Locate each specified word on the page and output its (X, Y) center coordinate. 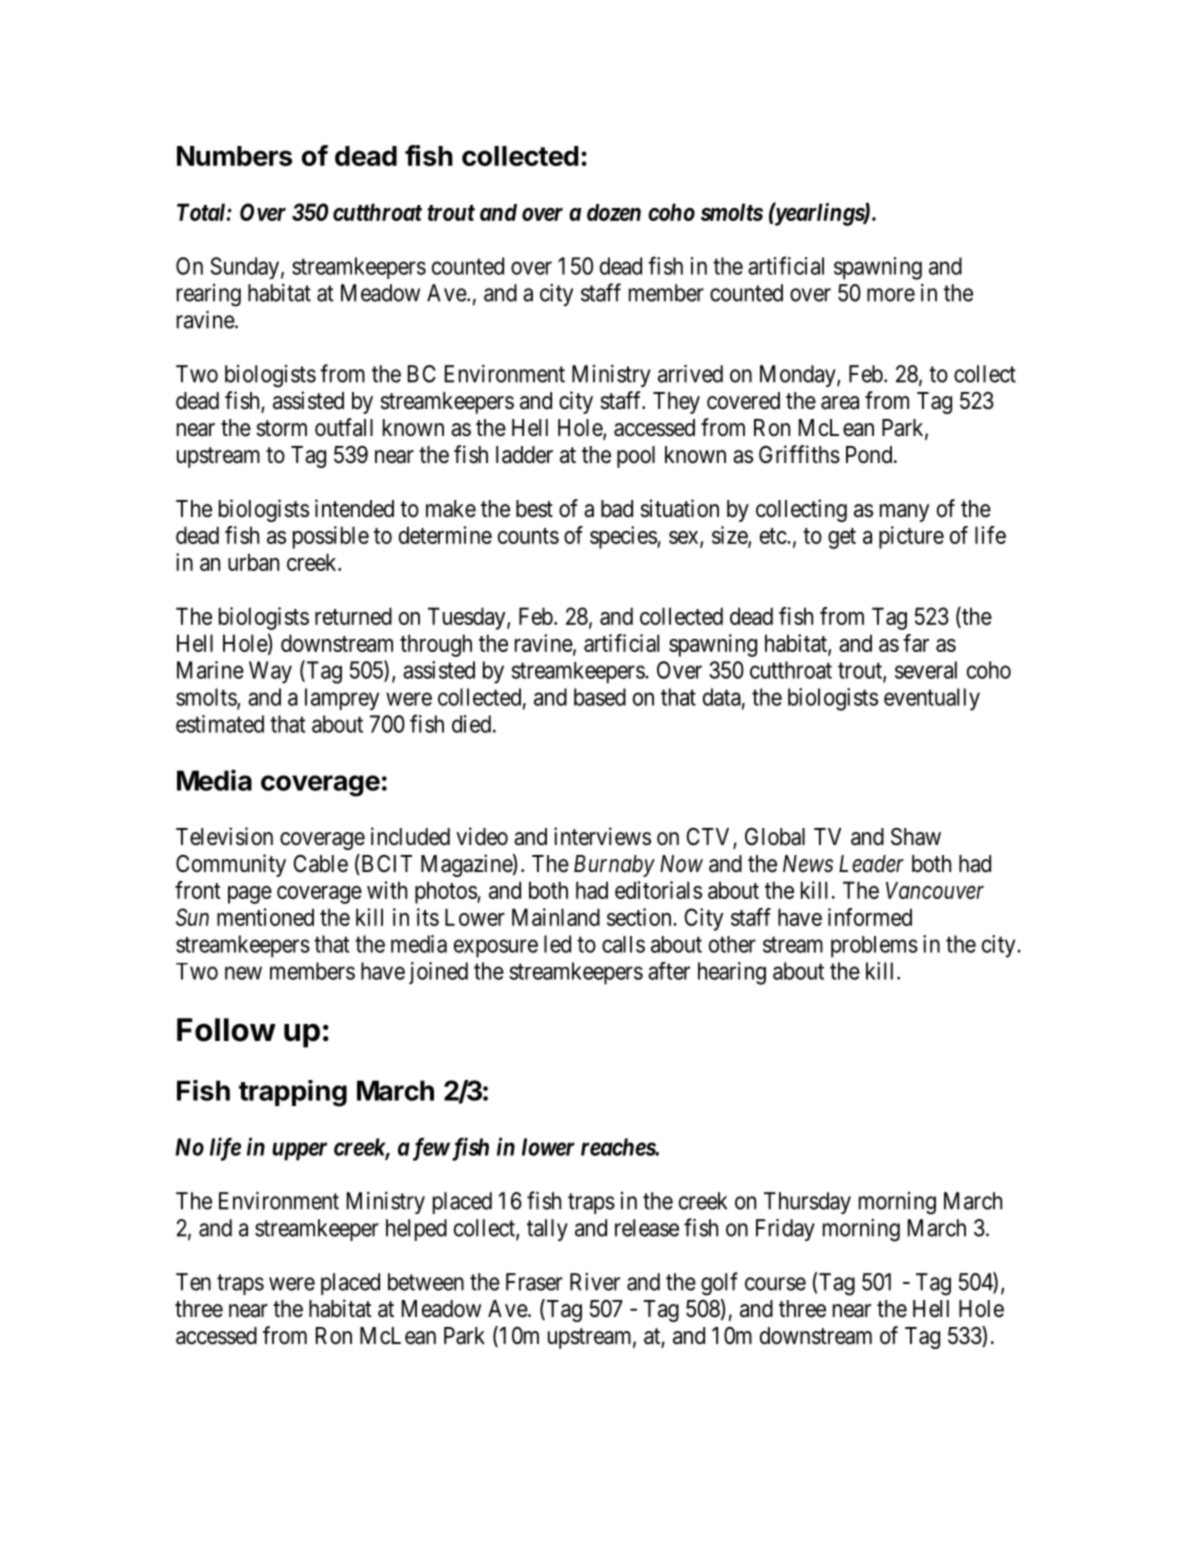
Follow (226, 1030)
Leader (871, 864)
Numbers (234, 156)
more (891, 295)
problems (874, 947)
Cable (320, 864)
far (916, 643)
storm (281, 428)
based (600, 697)
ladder (524, 455)
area (840, 403)
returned (353, 616)
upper (299, 1151)
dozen (614, 212)
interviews (602, 836)
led (557, 944)
